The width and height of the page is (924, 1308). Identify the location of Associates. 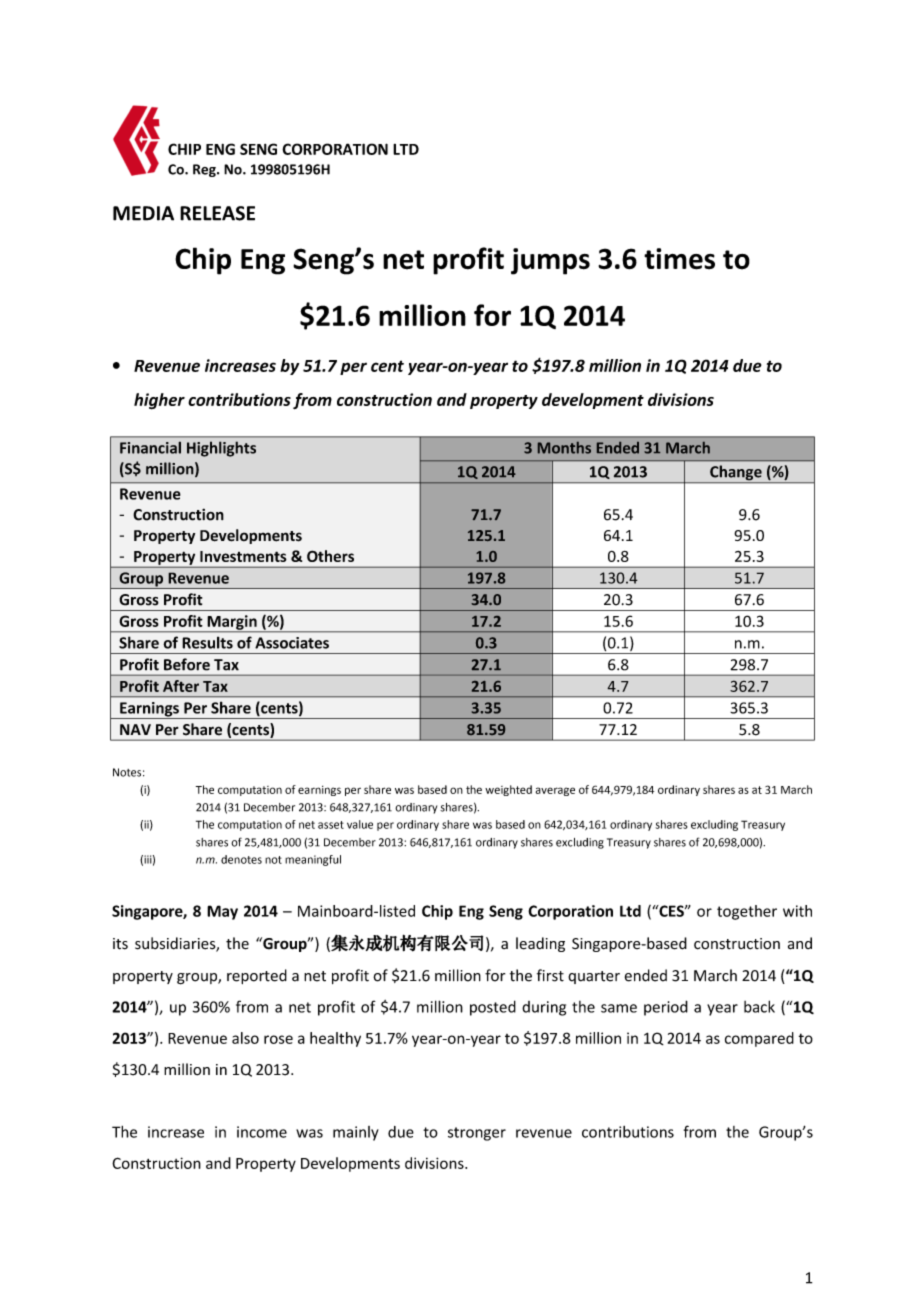
(292, 643).
